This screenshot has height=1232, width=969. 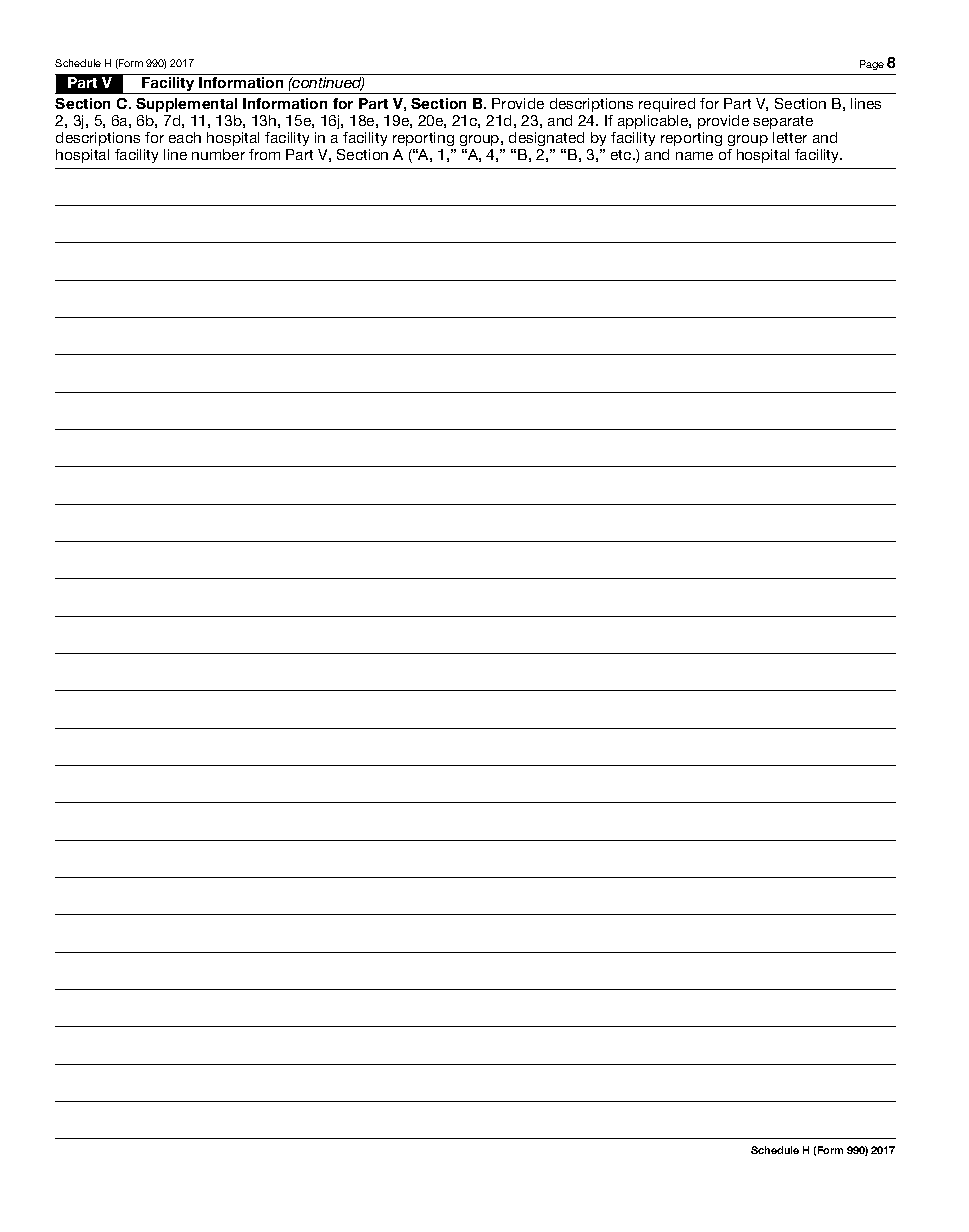 What do you see at coordinates (264, 154) in the screenshot?
I see `from` at bounding box center [264, 154].
